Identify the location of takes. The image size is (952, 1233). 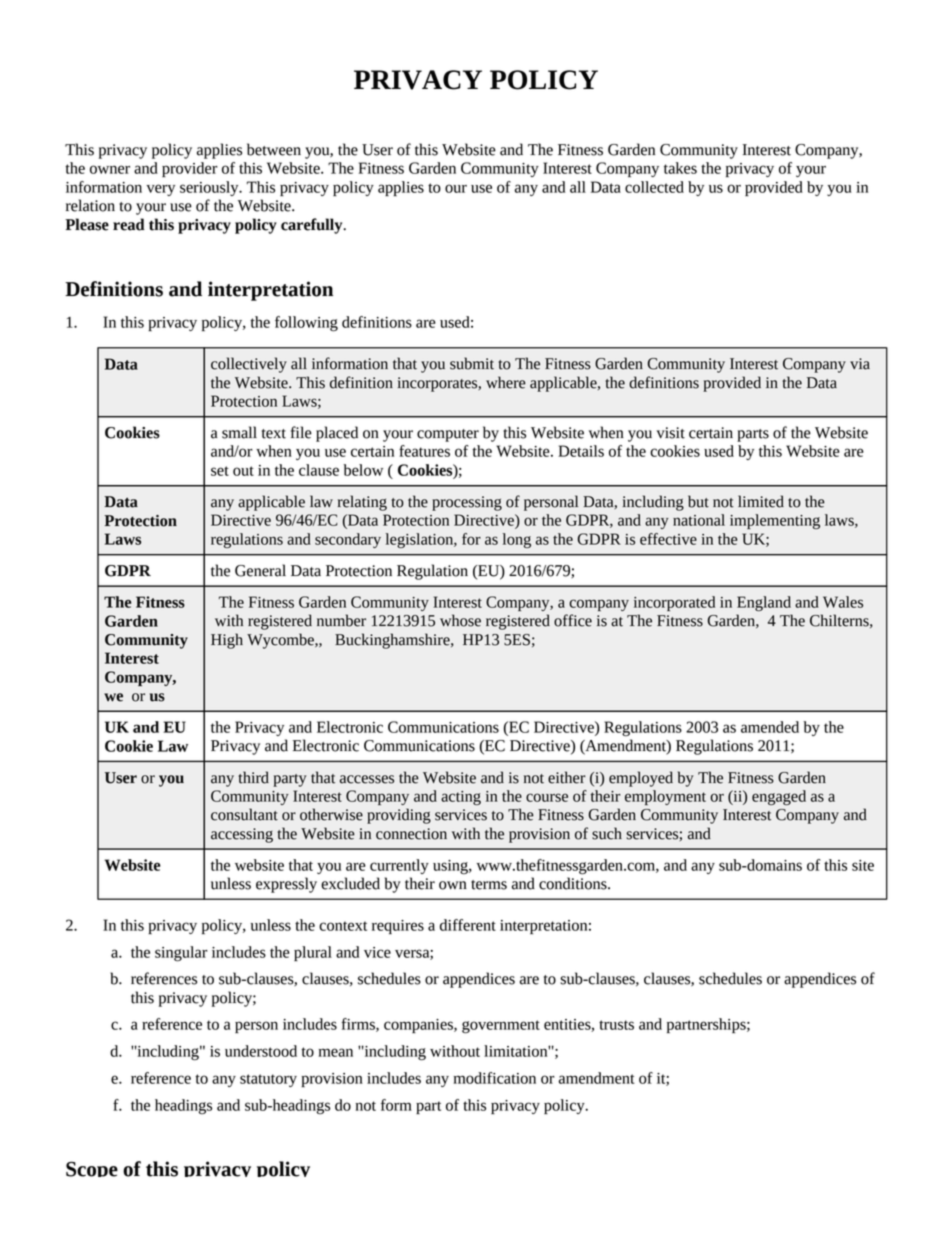
(680, 168).
